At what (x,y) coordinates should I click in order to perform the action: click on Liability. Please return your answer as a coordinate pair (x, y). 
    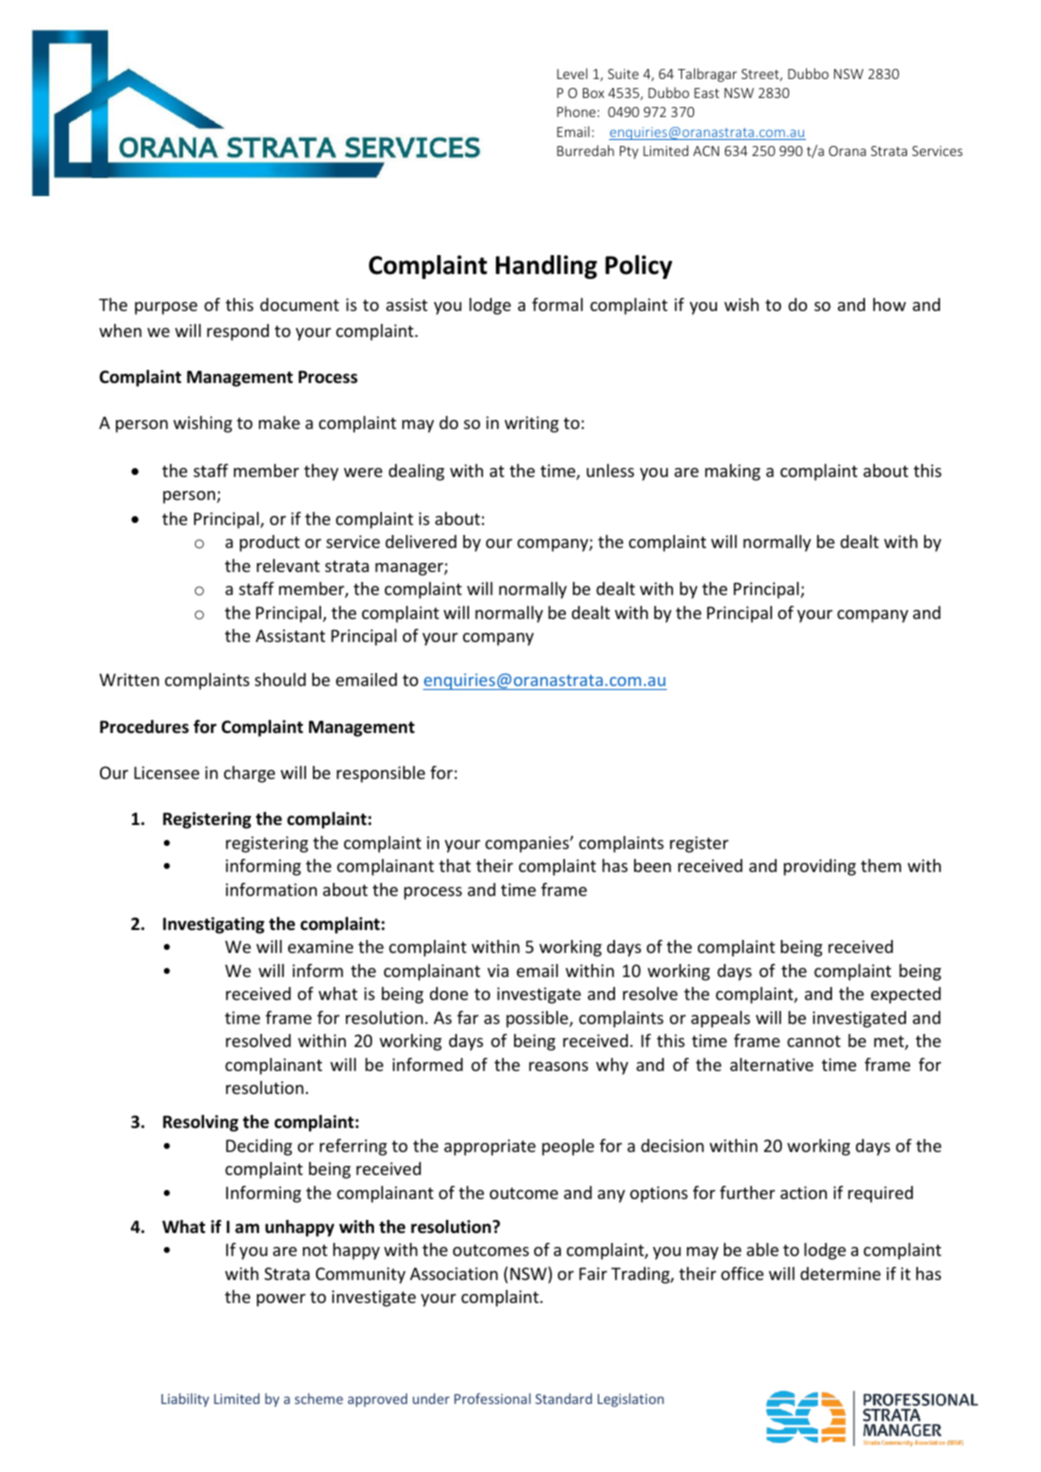
    Looking at the image, I should click on (185, 1400).
